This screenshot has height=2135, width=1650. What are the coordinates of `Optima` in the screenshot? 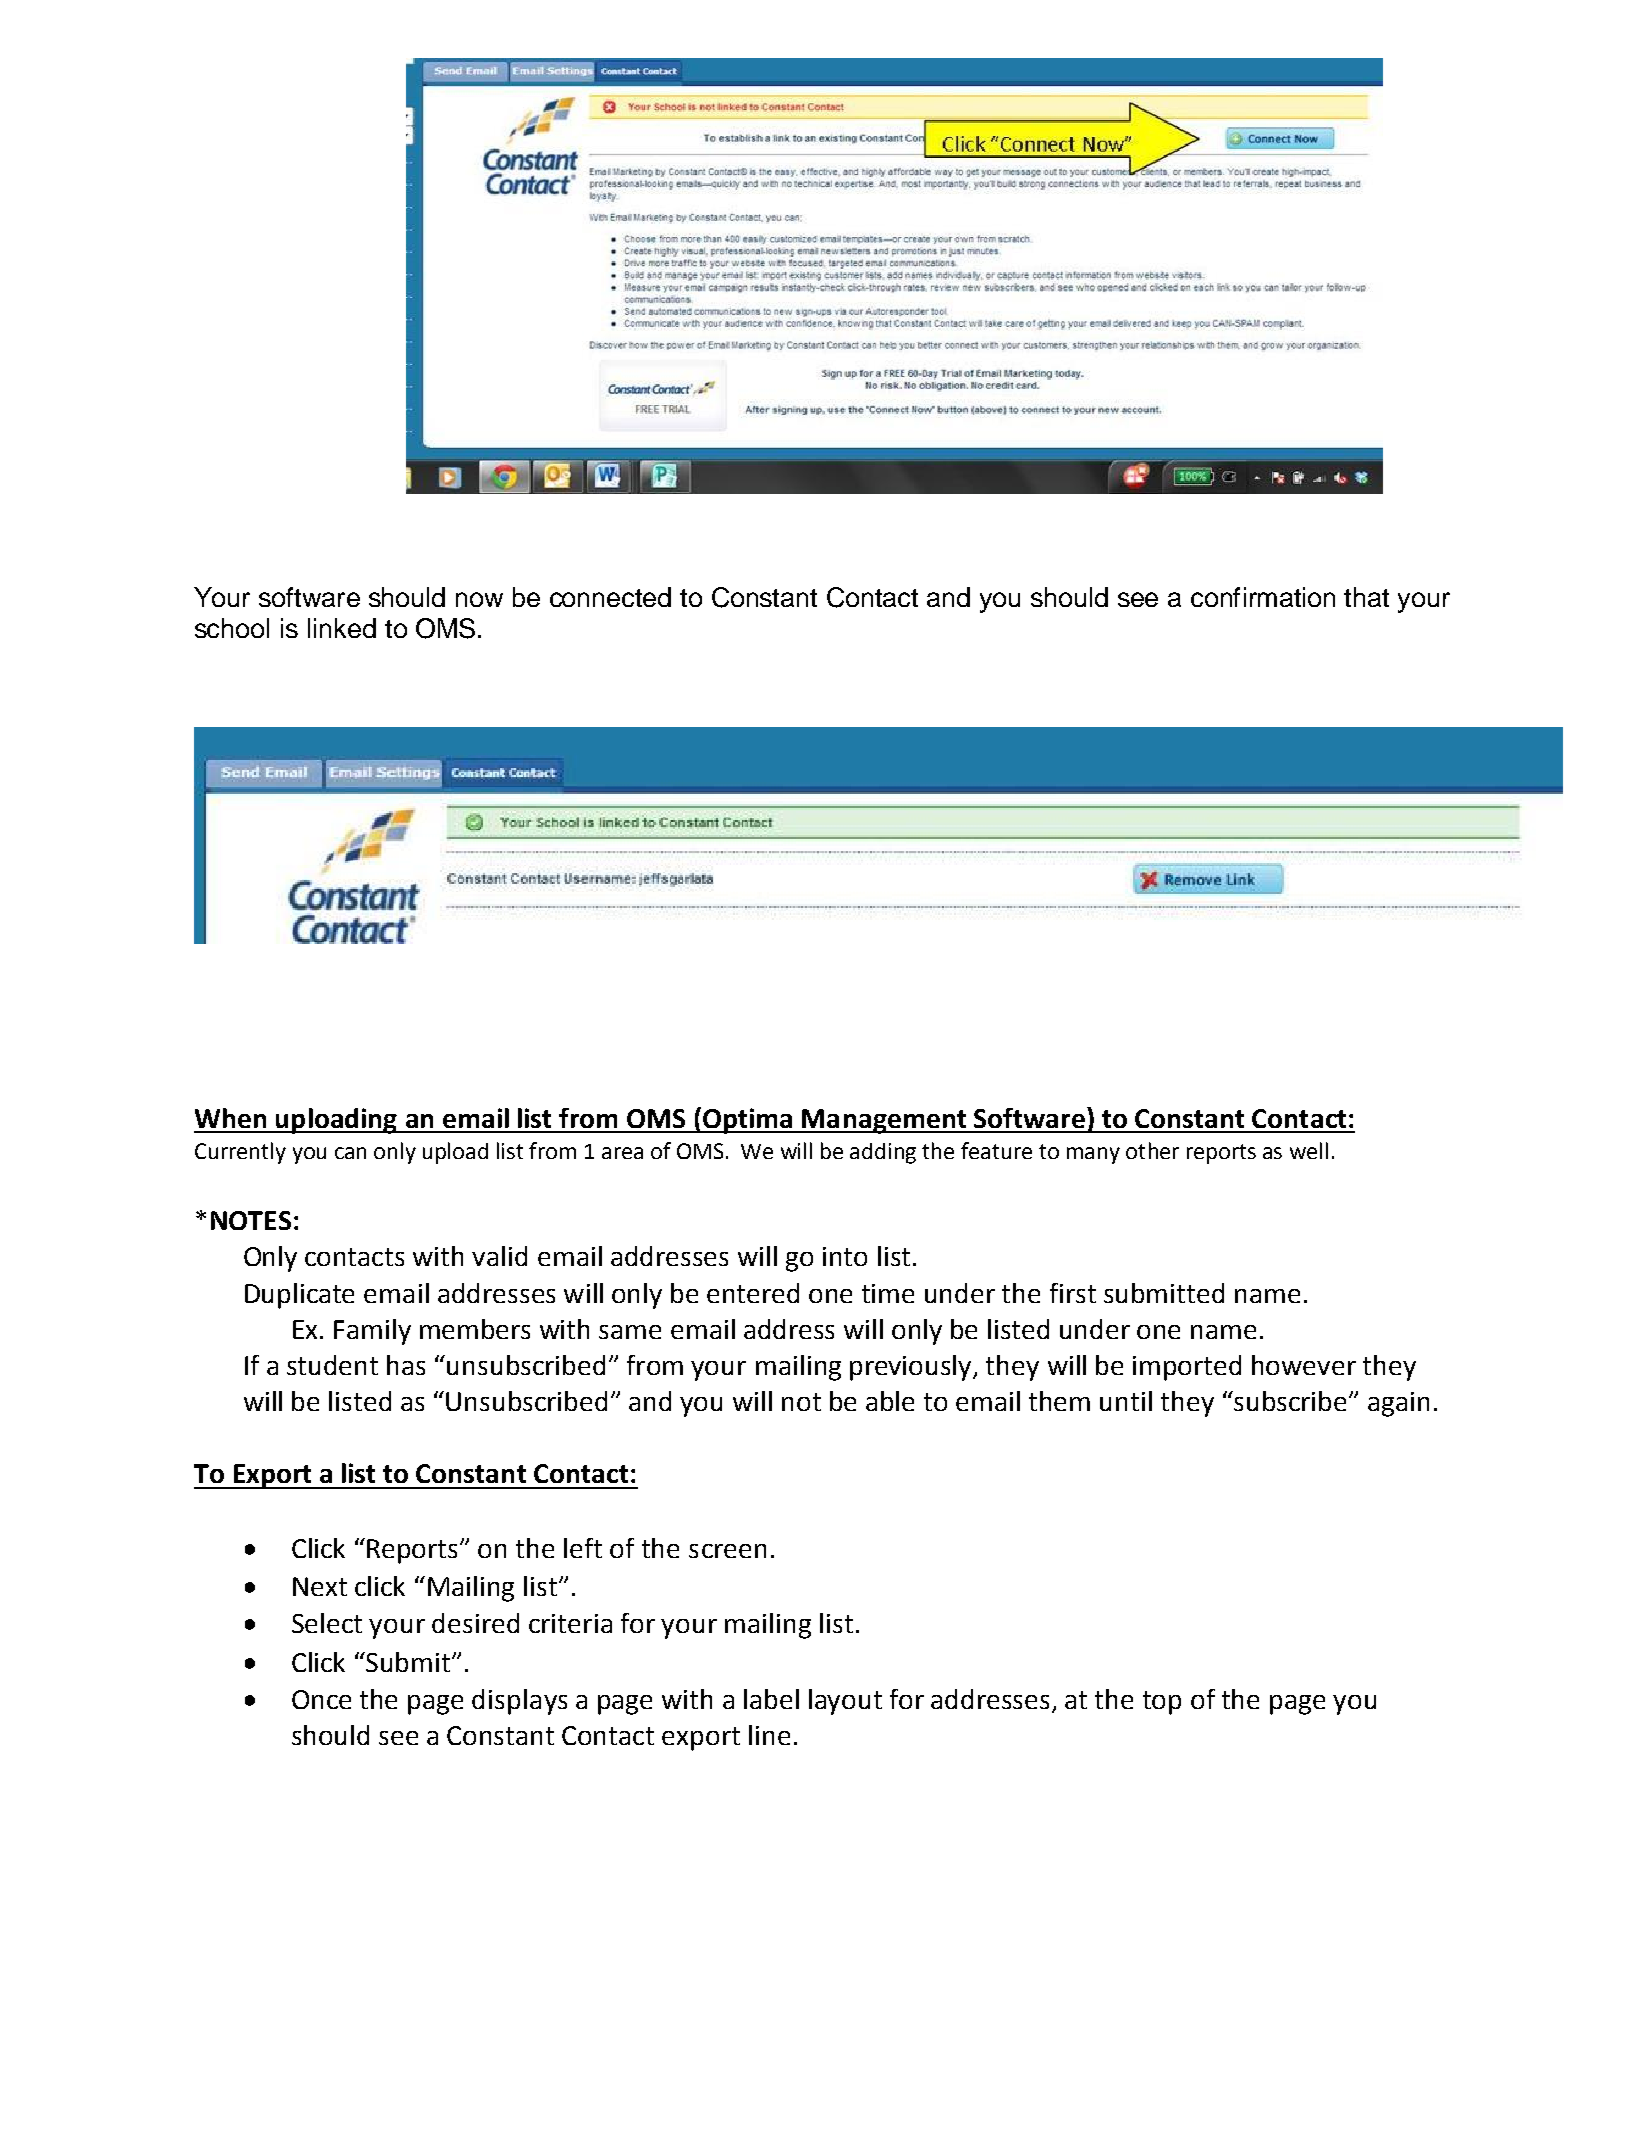 It's located at (747, 1120).
